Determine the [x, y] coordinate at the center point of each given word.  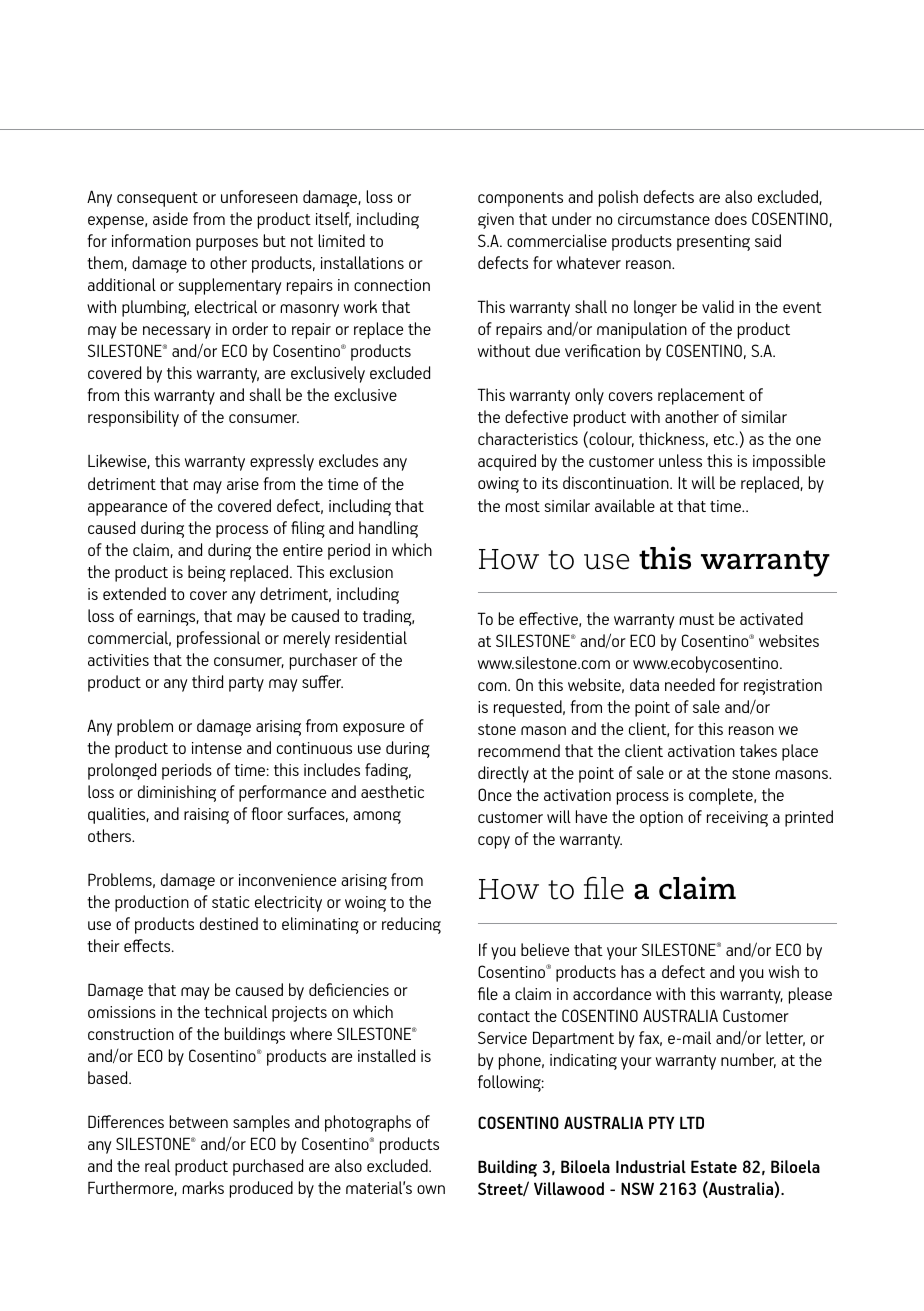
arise [243, 484]
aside [170, 218]
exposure [374, 729]
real [157, 1165]
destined [229, 923]
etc [725, 439]
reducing [411, 925]
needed [690, 684]
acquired [507, 462]
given [496, 221]
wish [784, 971]
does [731, 218]
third [207, 681]
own [431, 1189]
